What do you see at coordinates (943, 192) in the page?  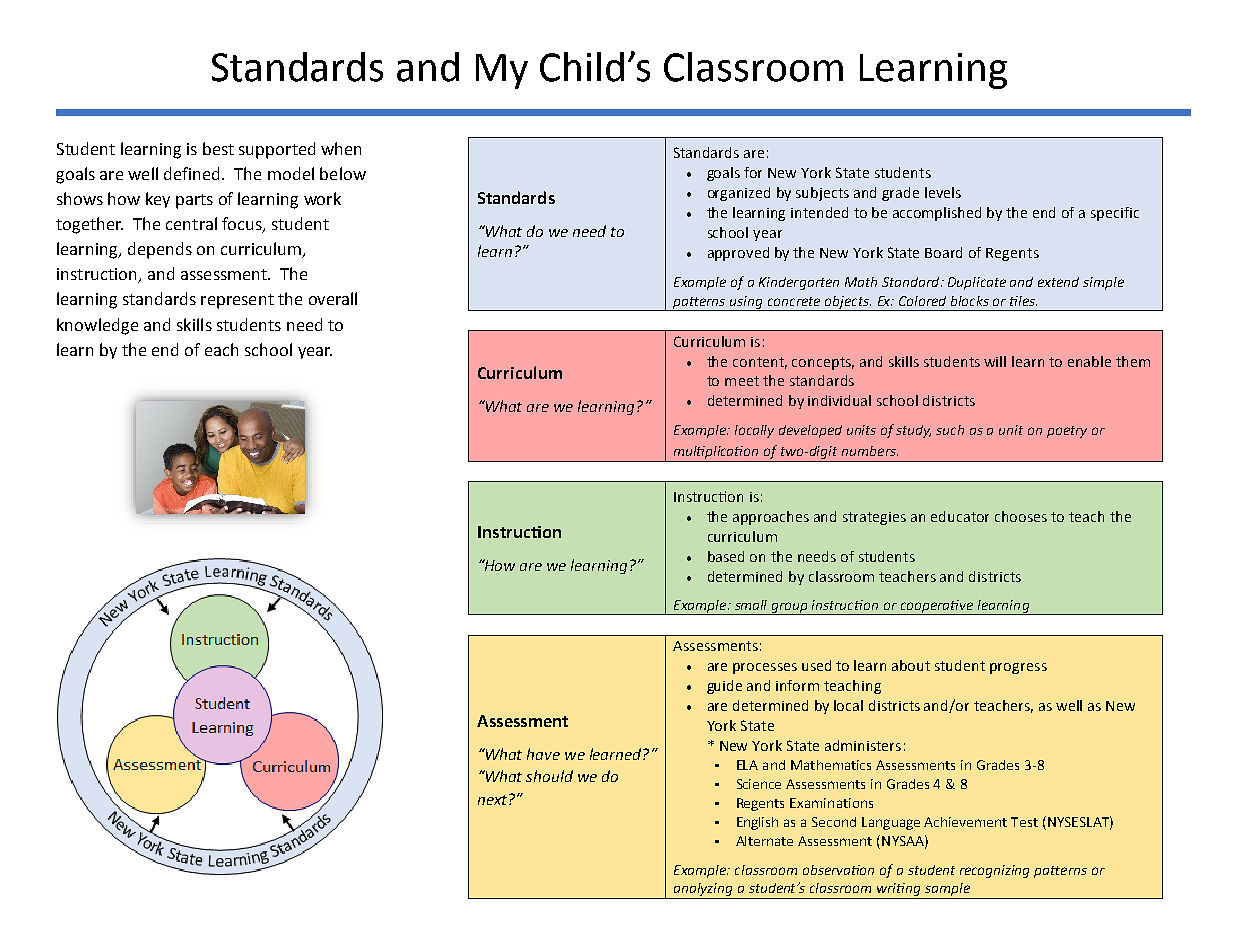 I see `levels` at bounding box center [943, 192].
